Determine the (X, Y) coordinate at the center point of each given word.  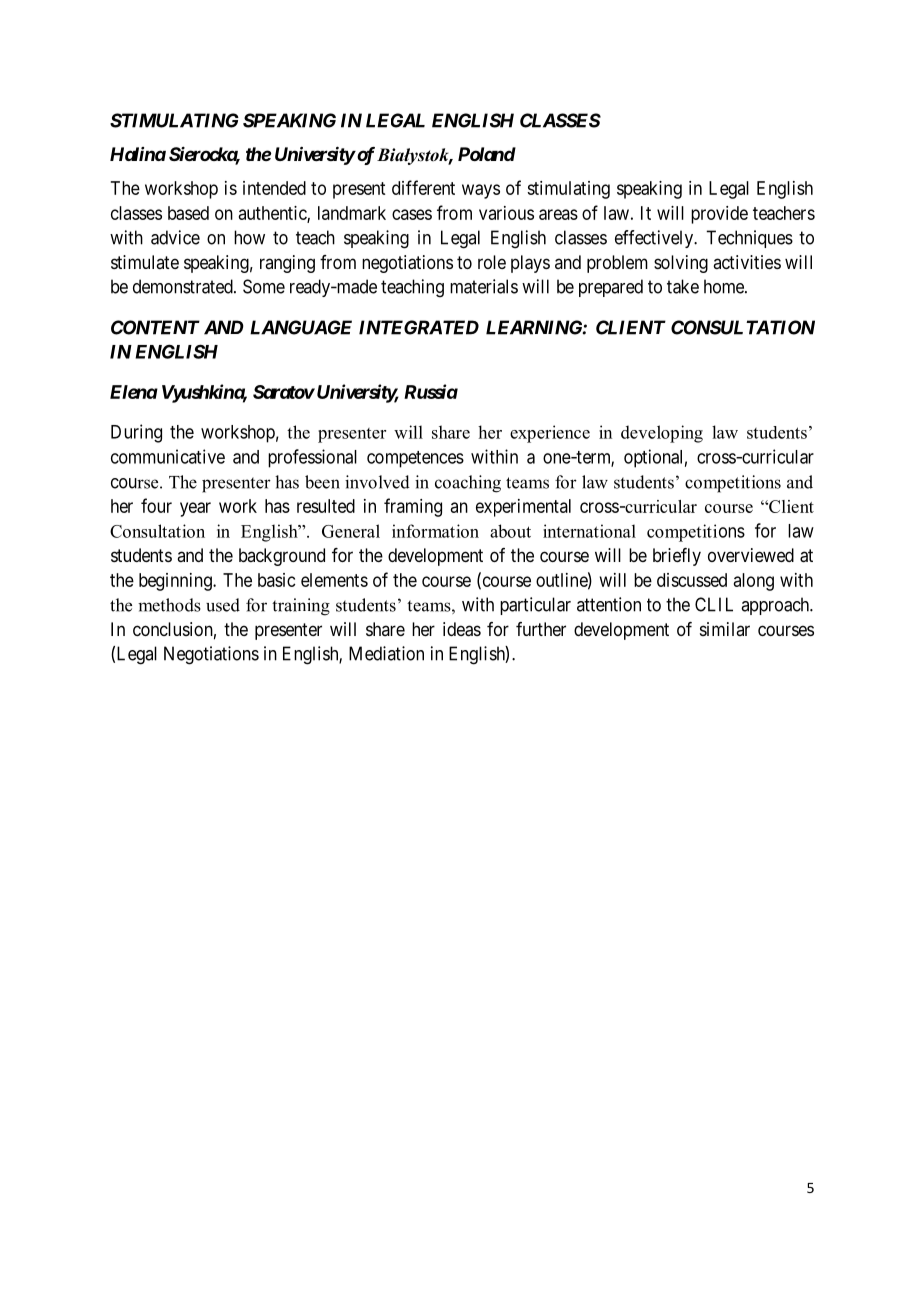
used (223, 605)
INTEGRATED (419, 327)
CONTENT (155, 327)
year (195, 509)
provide (719, 215)
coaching (468, 484)
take (683, 286)
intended (274, 188)
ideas (462, 629)
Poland (487, 154)
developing (662, 434)
